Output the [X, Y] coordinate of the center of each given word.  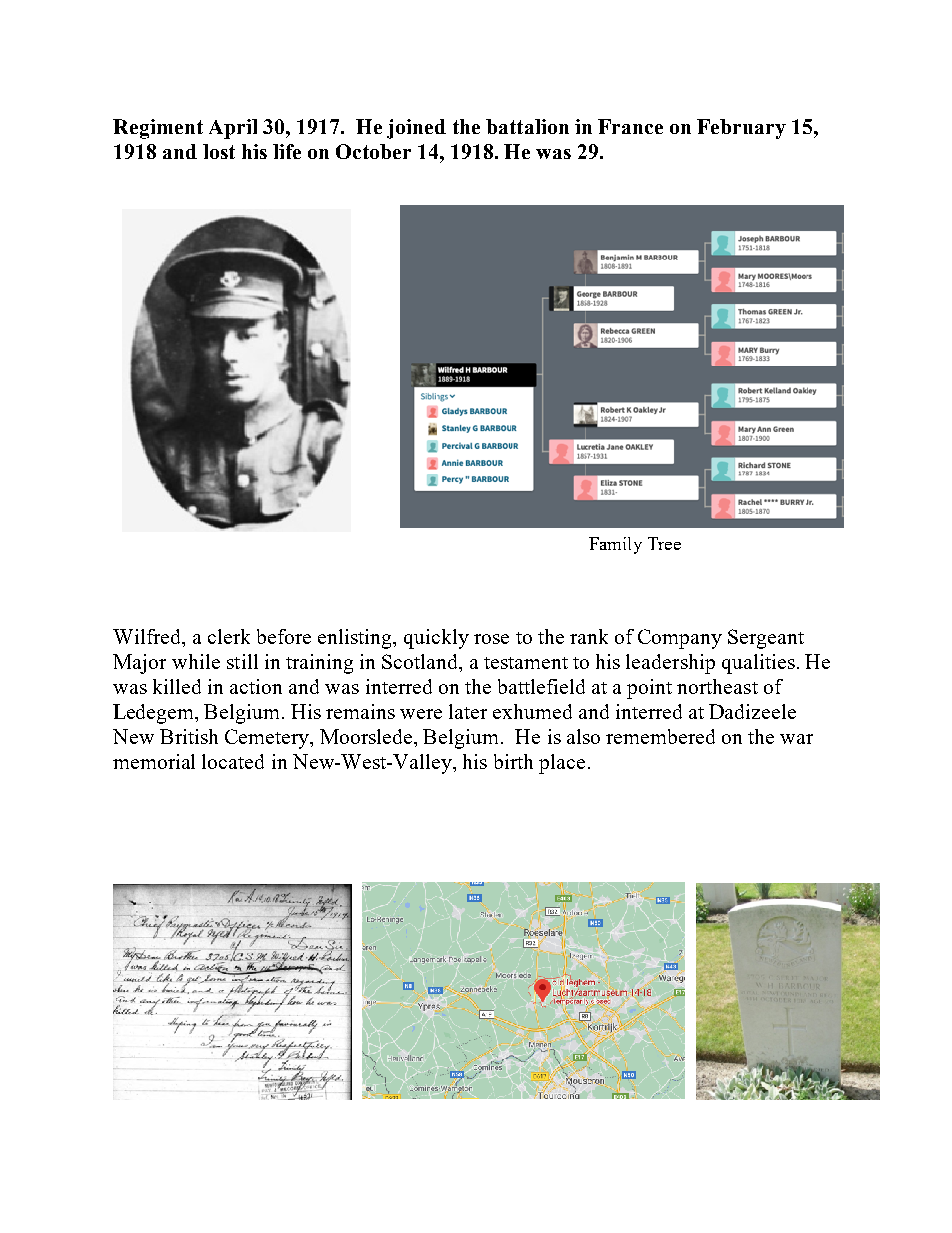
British [189, 736]
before [284, 636]
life [287, 151]
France [630, 126]
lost [219, 151]
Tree [664, 543]
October [373, 151]
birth [513, 761]
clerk [229, 636]
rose [491, 639]
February [741, 129]
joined [416, 129]
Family [615, 545]
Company [680, 639]
